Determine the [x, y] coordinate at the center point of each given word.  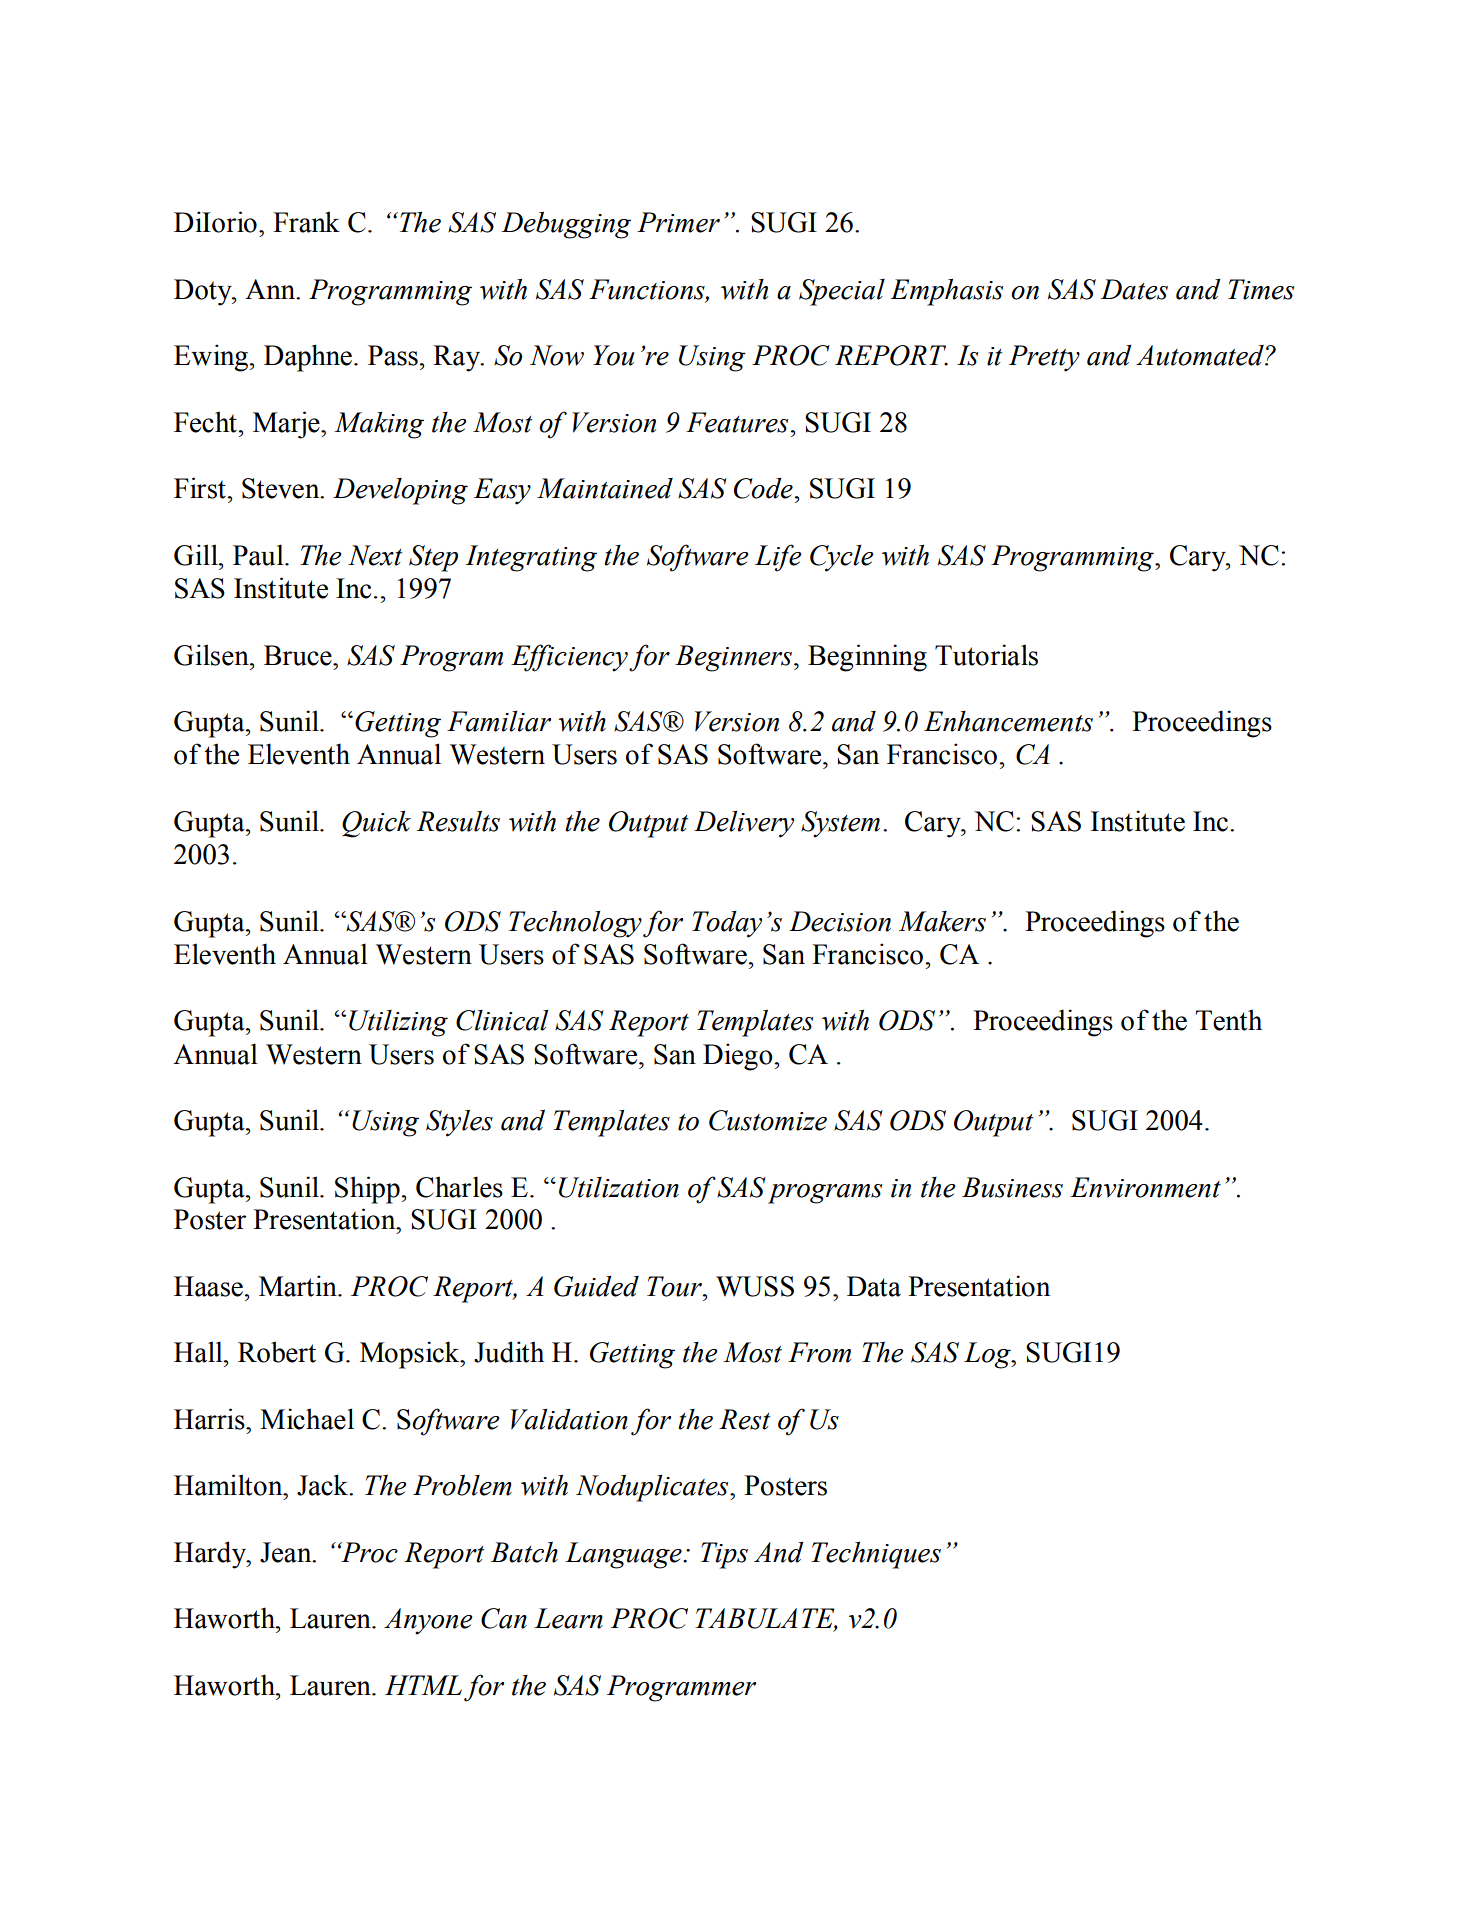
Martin [299, 1286]
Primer [678, 222]
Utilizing [398, 1023]
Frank [306, 222]
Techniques [876, 1555]
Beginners [733, 658]
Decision [840, 921]
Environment [1145, 1187]
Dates [1134, 289]
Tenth [1229, 1020]
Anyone [428, 1621]
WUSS [755, 1286]
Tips [724, 1555]
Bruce [299, 655]
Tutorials [986, 655]
